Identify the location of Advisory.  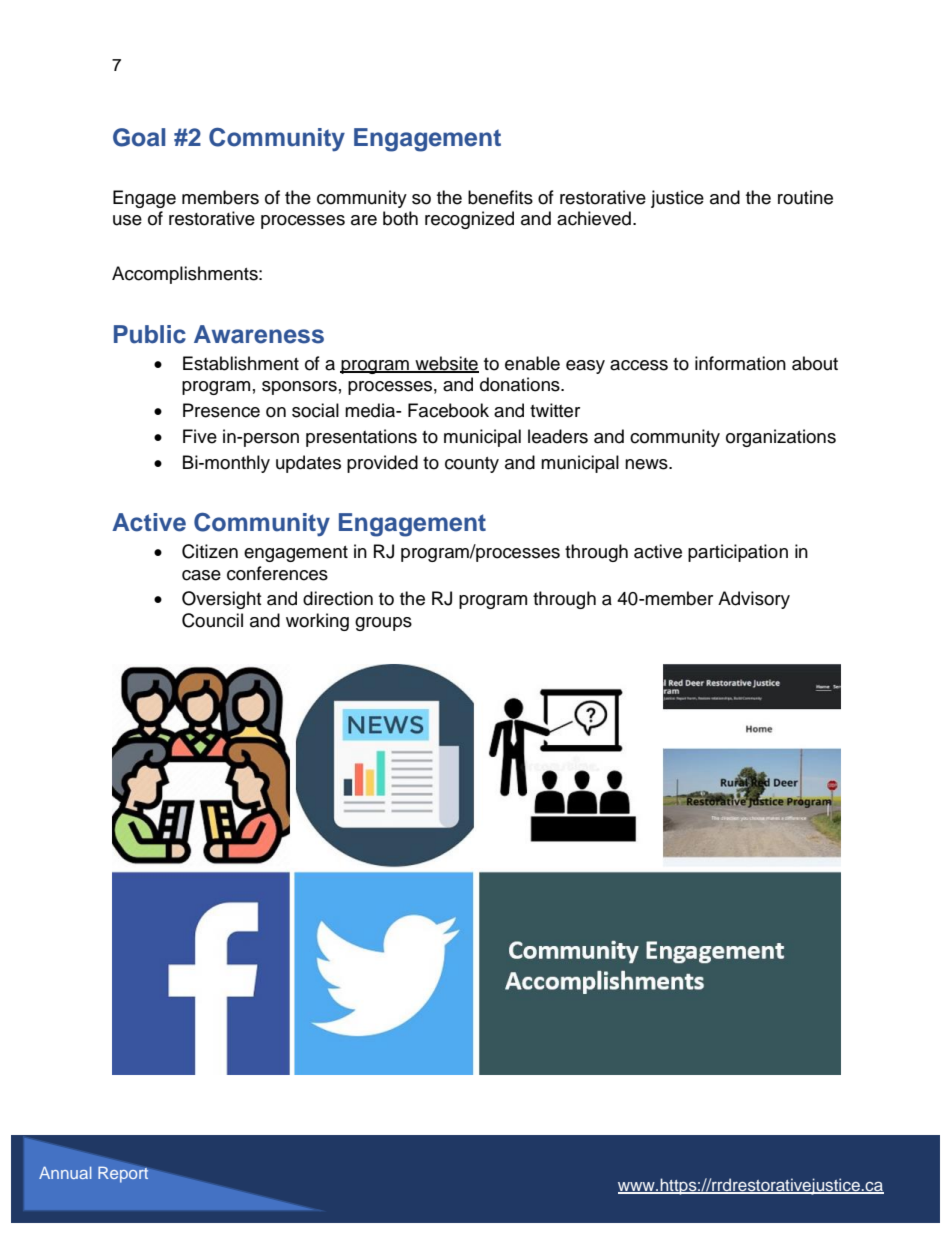
(754, 600).
